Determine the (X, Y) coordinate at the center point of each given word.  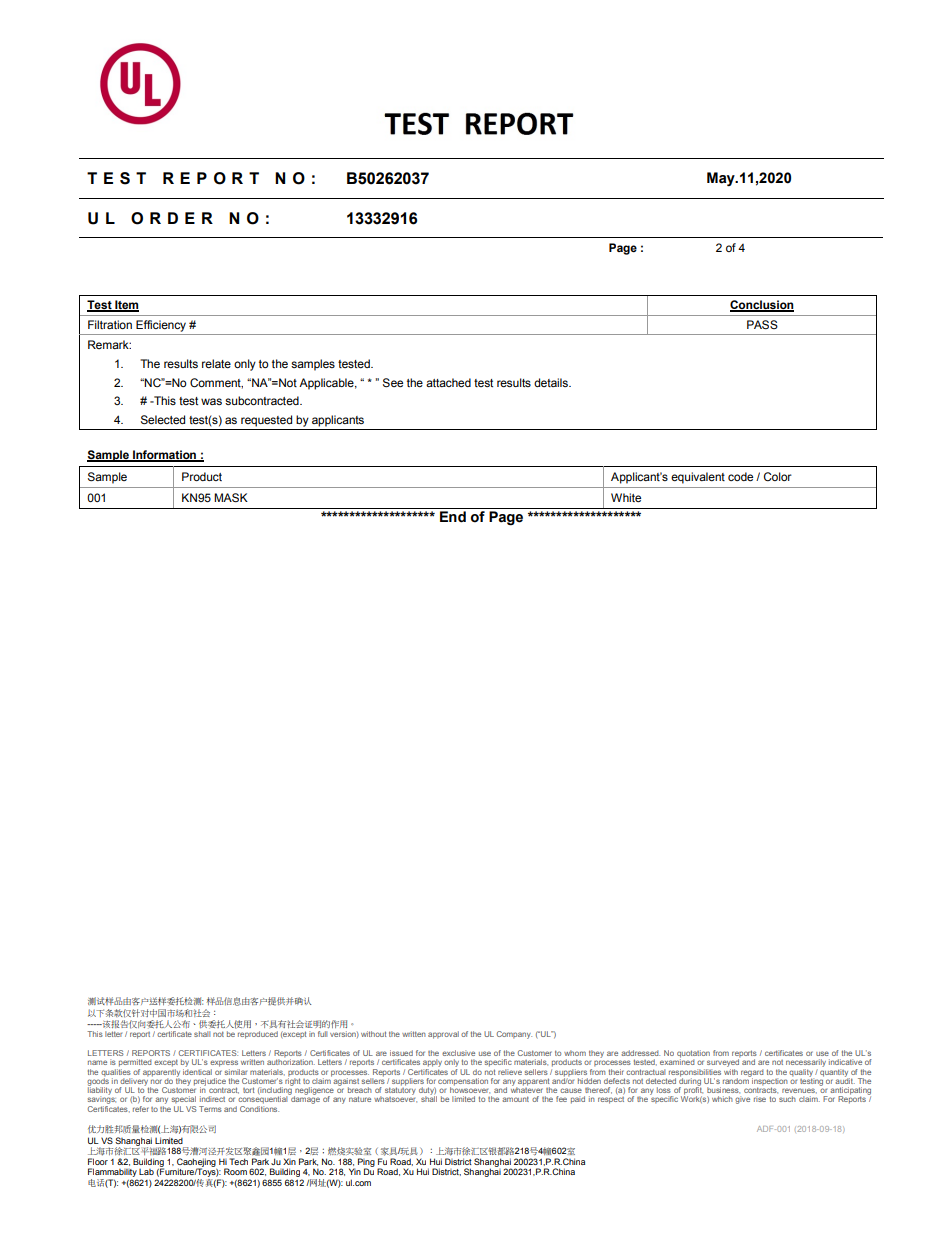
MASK (231, 497)
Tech (238, 1161)
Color (778, 476)
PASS (762, 324)
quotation (693, 1055)
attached (448, 382)
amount (515, 1099)
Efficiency (161, 326)
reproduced (258, 1035)
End (453, 517)
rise (760, 1099)
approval (443, 1035)
